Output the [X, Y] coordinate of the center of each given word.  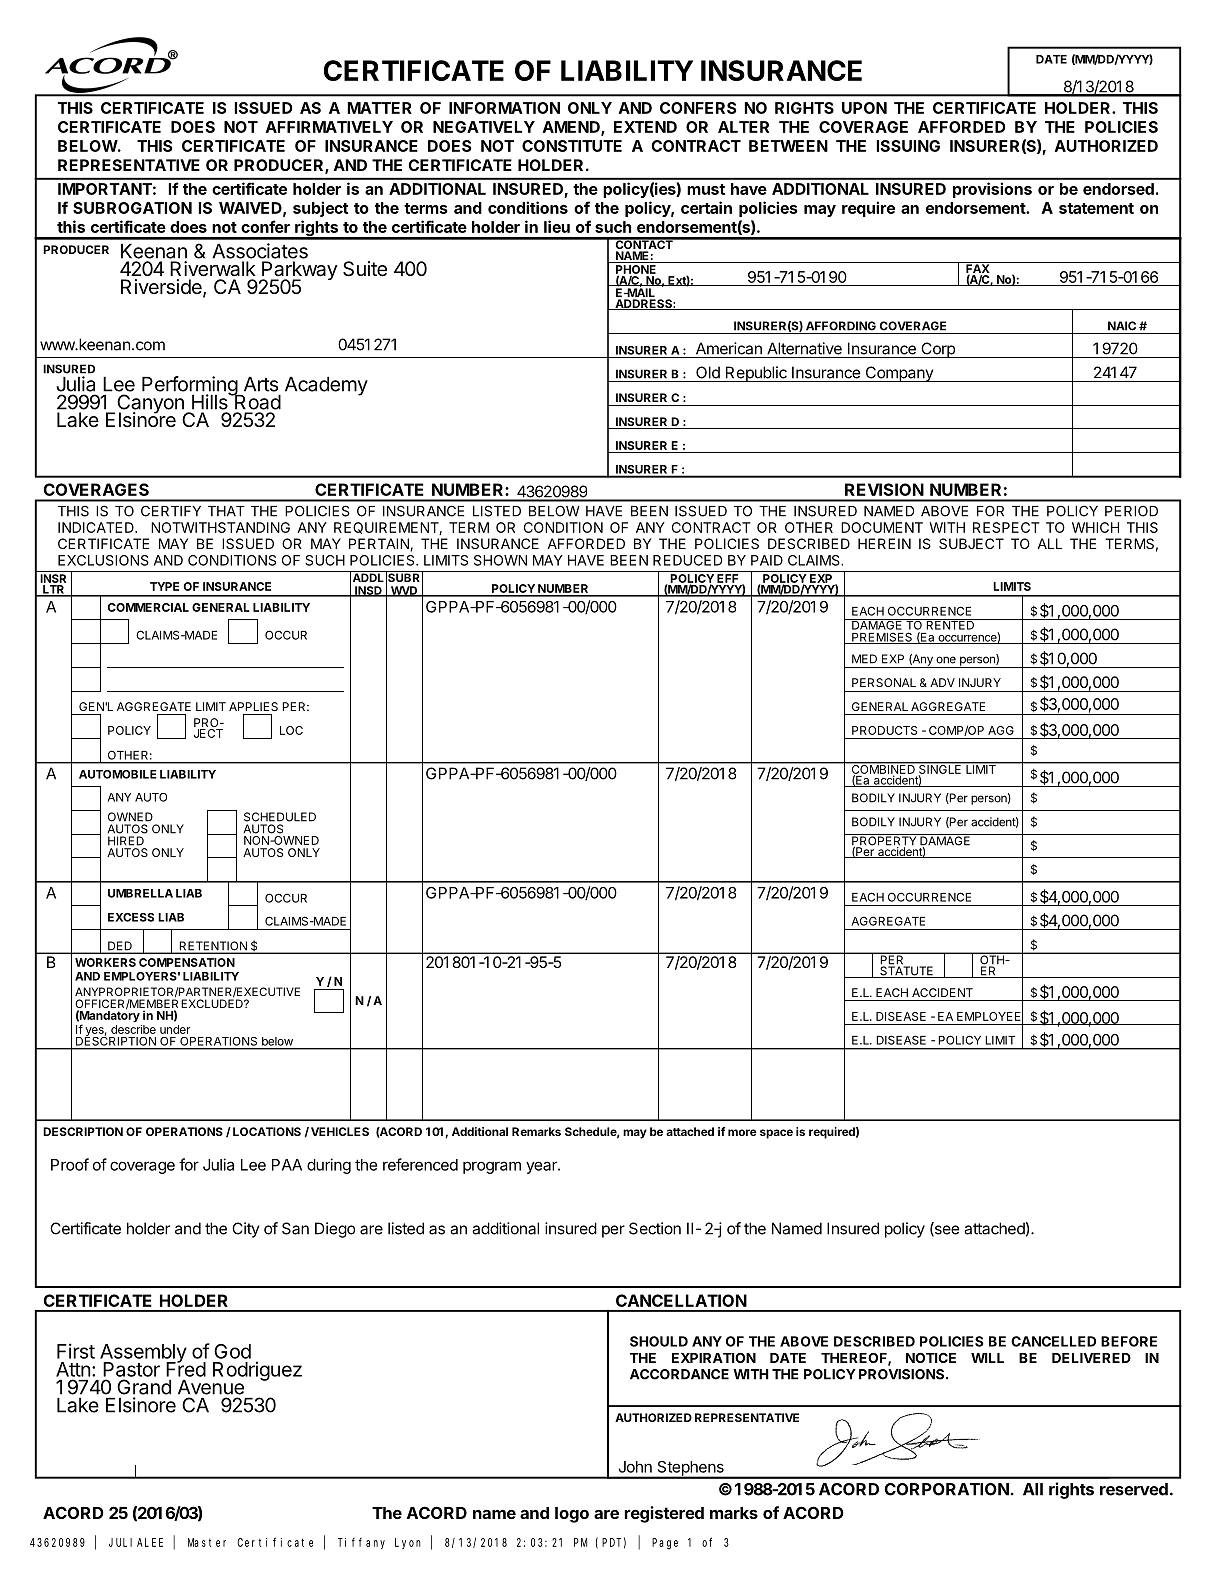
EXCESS [131, 917]
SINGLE [940, 769]
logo [572, 1515]
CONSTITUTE [572, 146]
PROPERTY [884, 841]
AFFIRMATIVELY [329, 127]
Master [207, 1542]
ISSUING [908, 146]
